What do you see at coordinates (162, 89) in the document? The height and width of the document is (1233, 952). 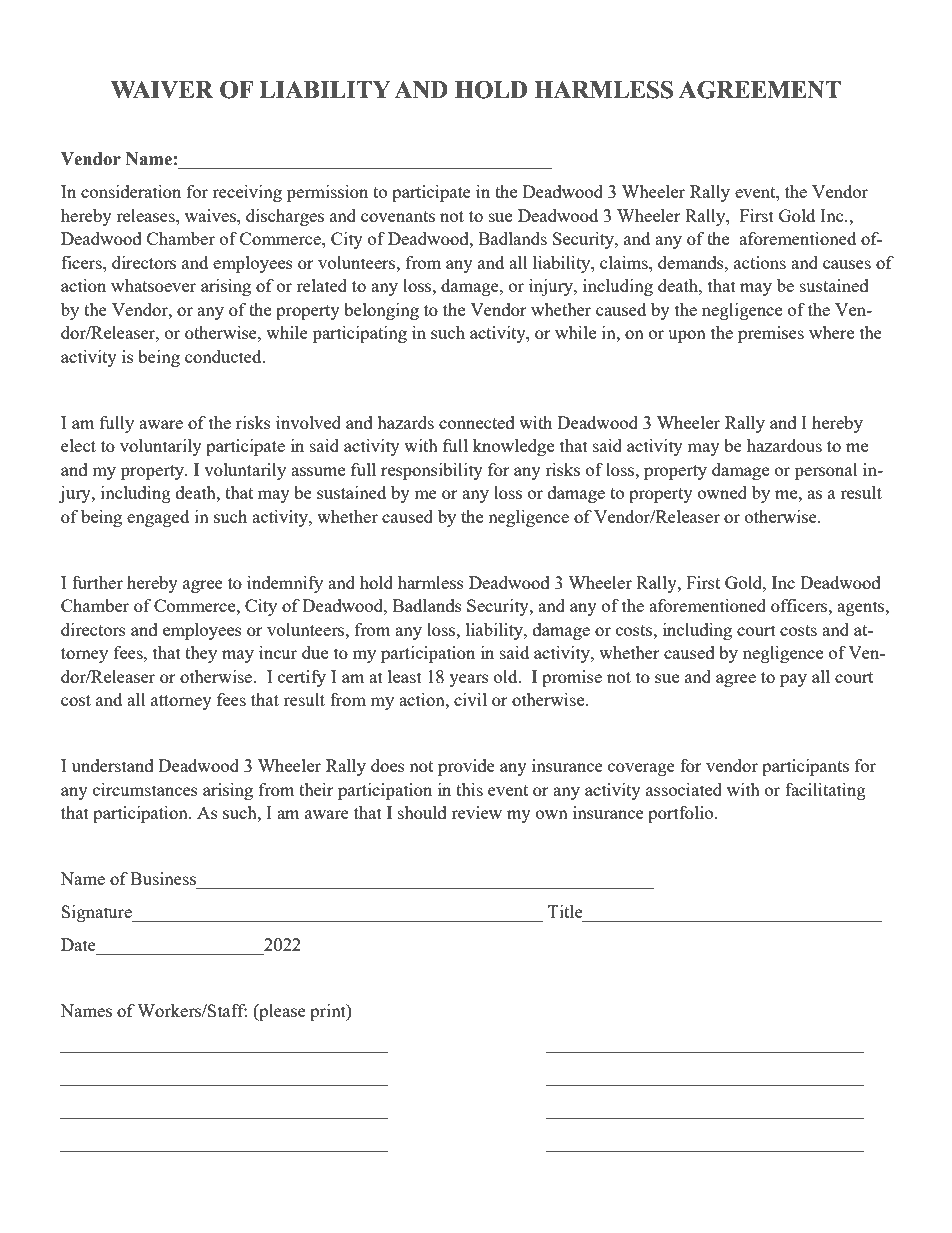 I see `WAIVER` at bounding box center [162, 89].
